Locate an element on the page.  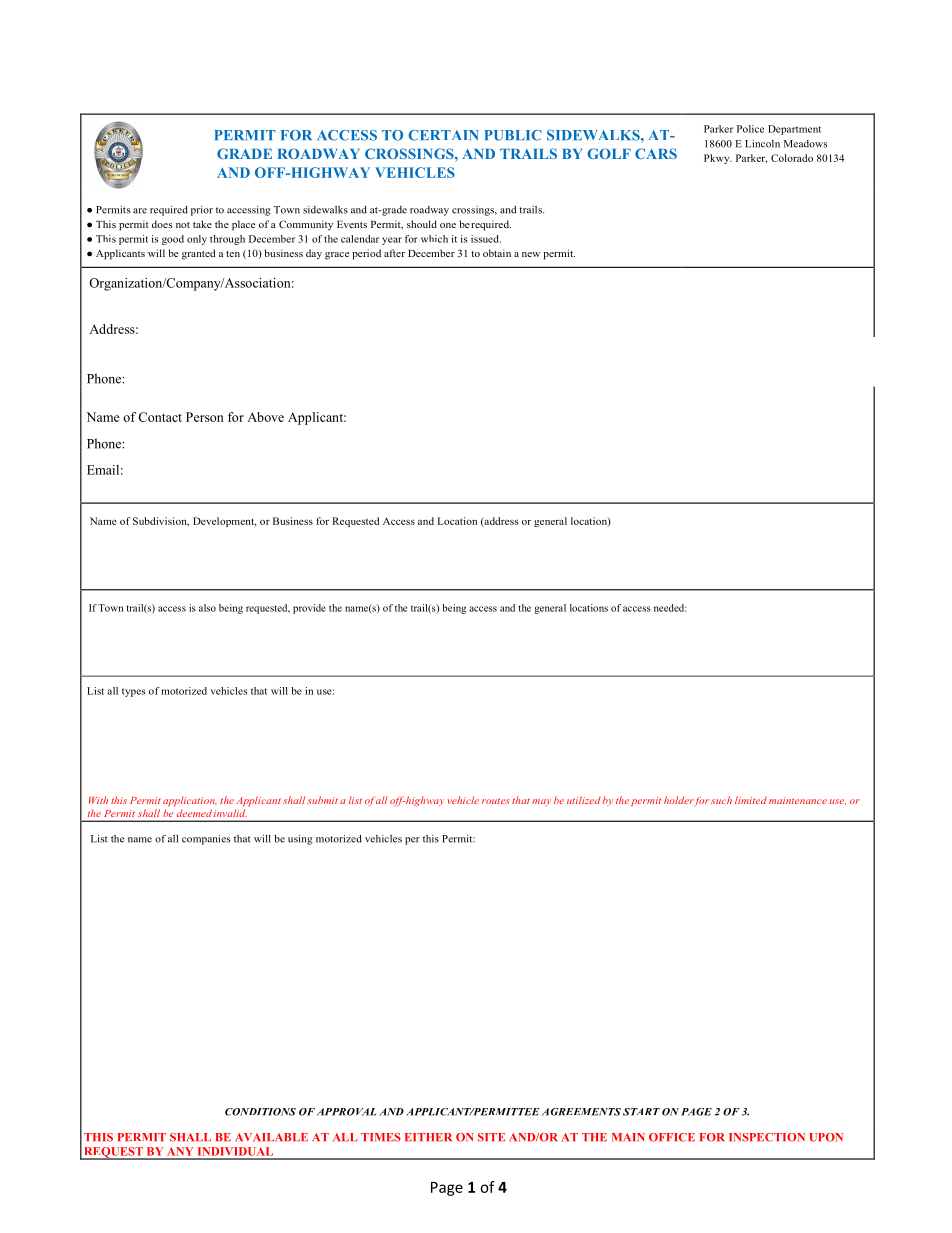
prior is located at coordinates (202, 211).
